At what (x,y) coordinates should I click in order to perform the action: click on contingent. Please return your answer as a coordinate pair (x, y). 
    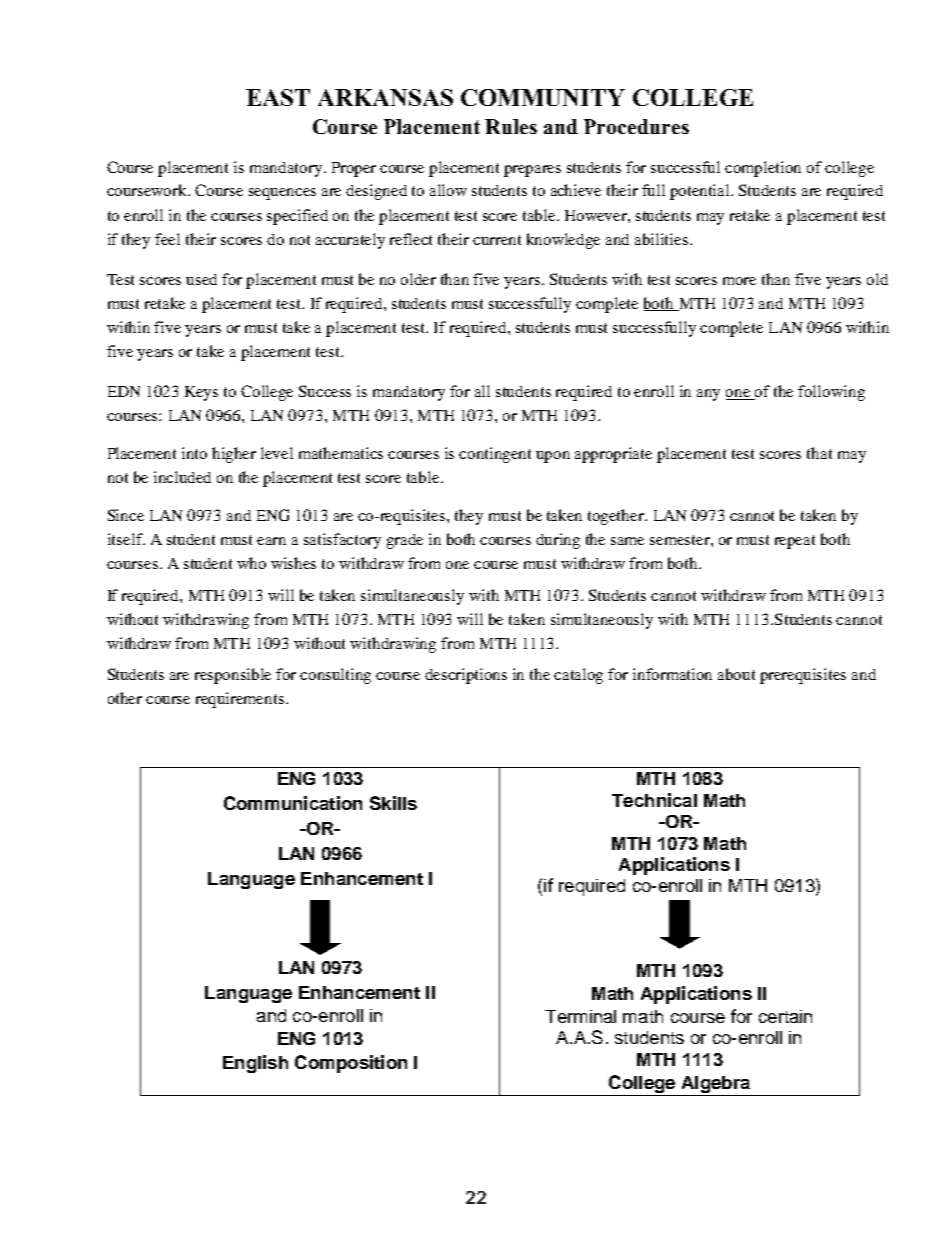
    Looking at the image, I should click on (495, 455).
